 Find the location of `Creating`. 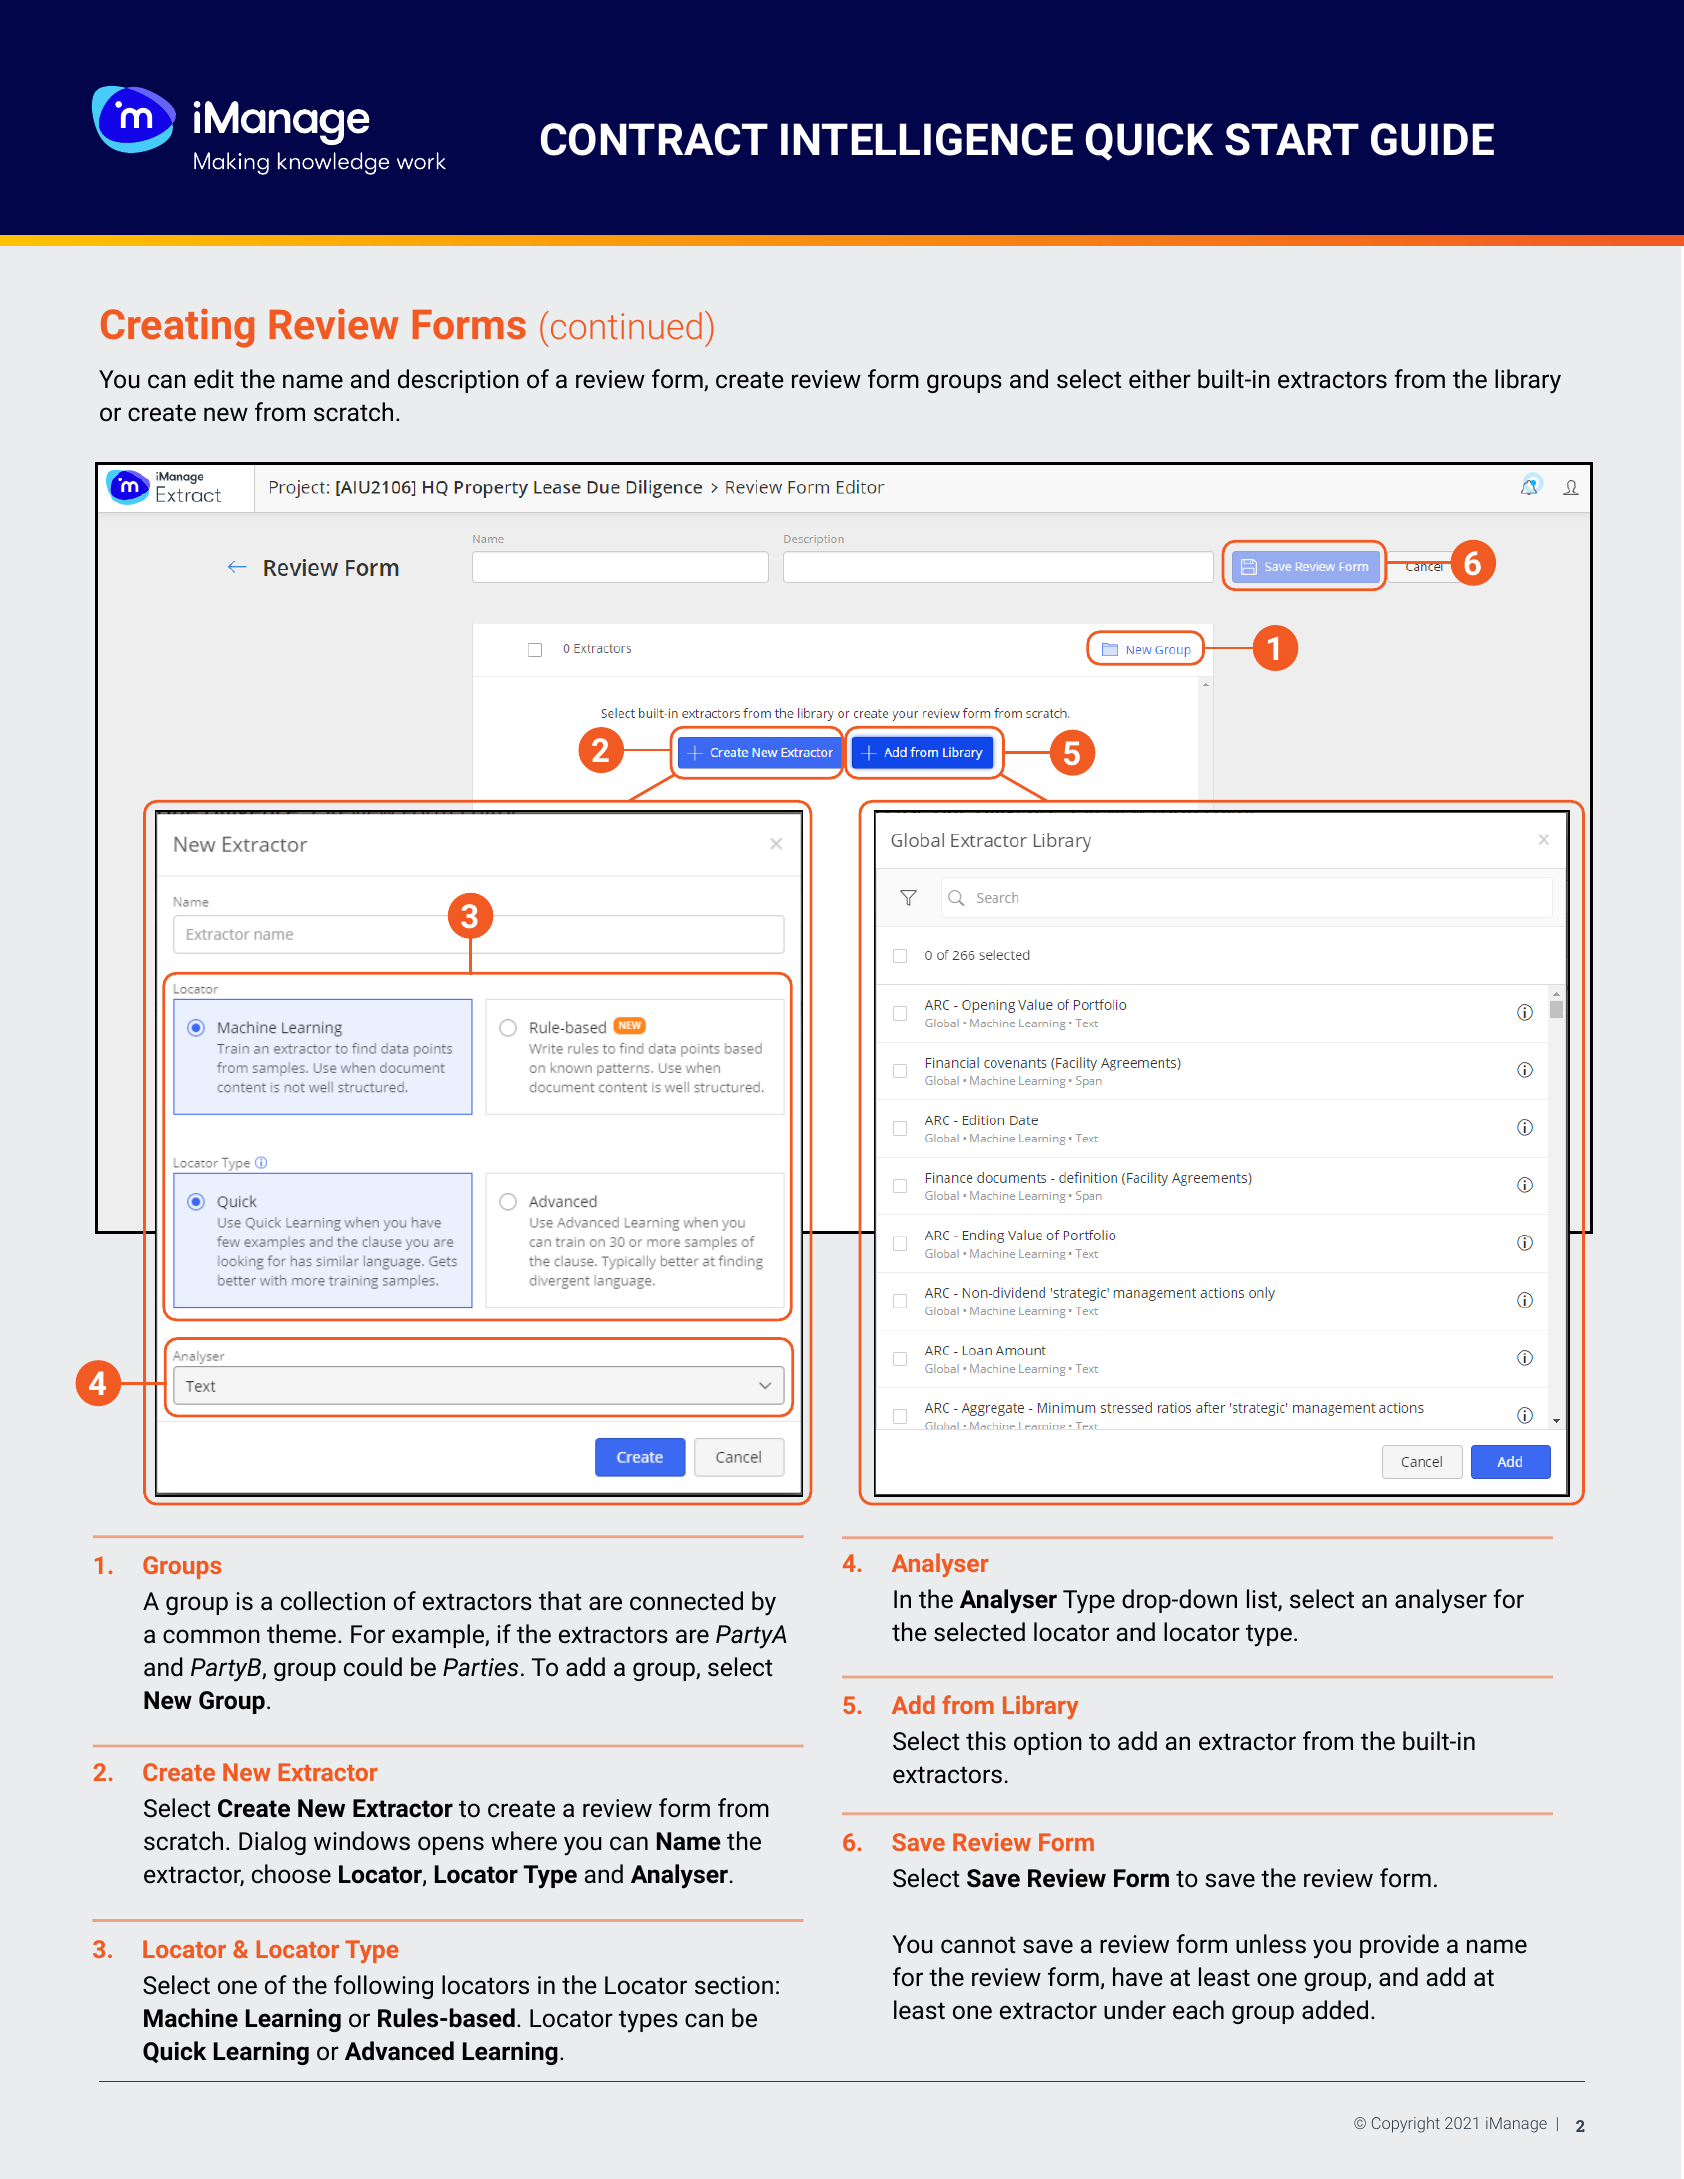

Creating is located at coordinates (177, 328).
